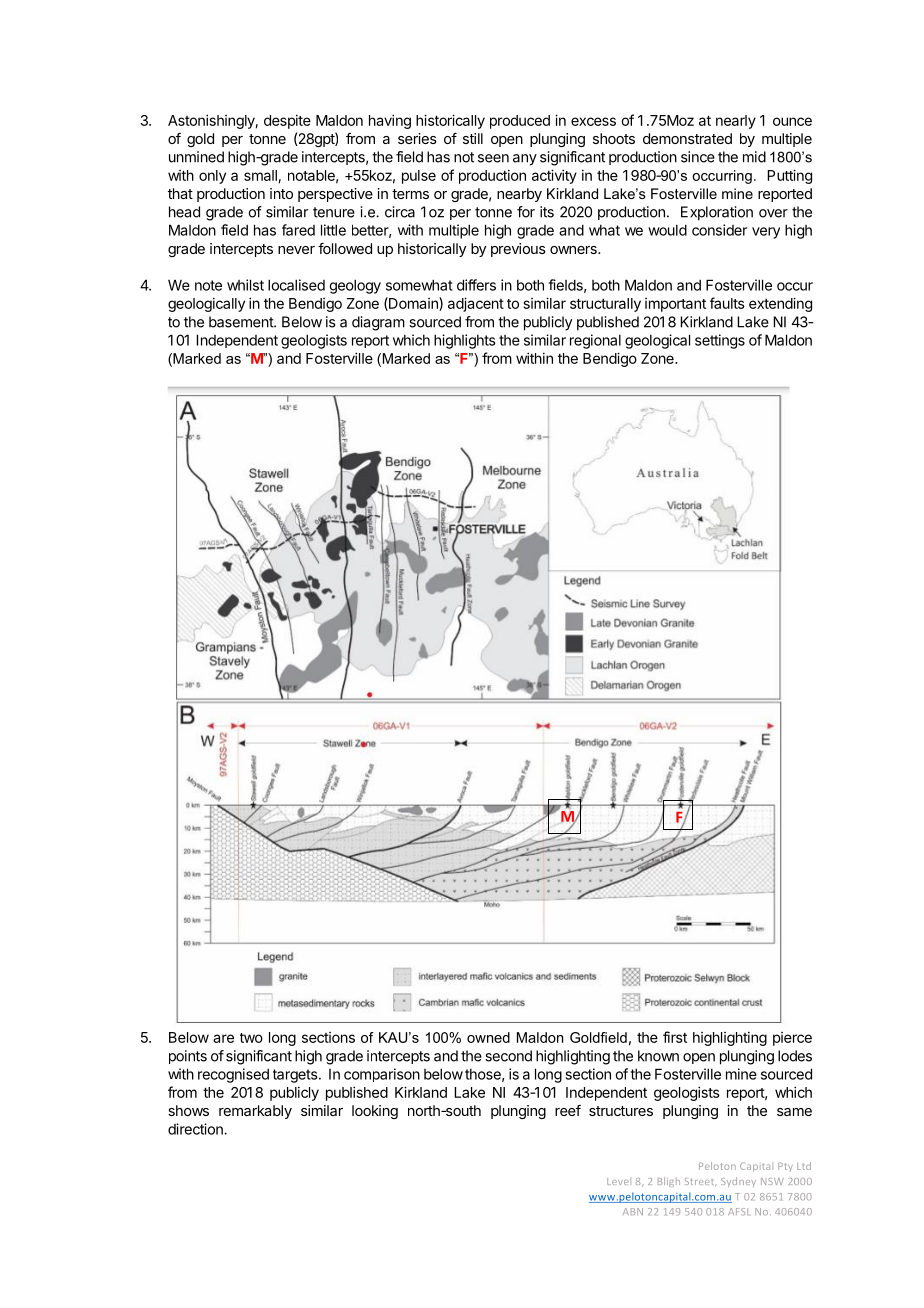 The height and width of the screenshot is (1308, 924). What do you see at coordinates (568, 1110) in the screenshot?
I see `reef` at bounding box center [568, 1110].
